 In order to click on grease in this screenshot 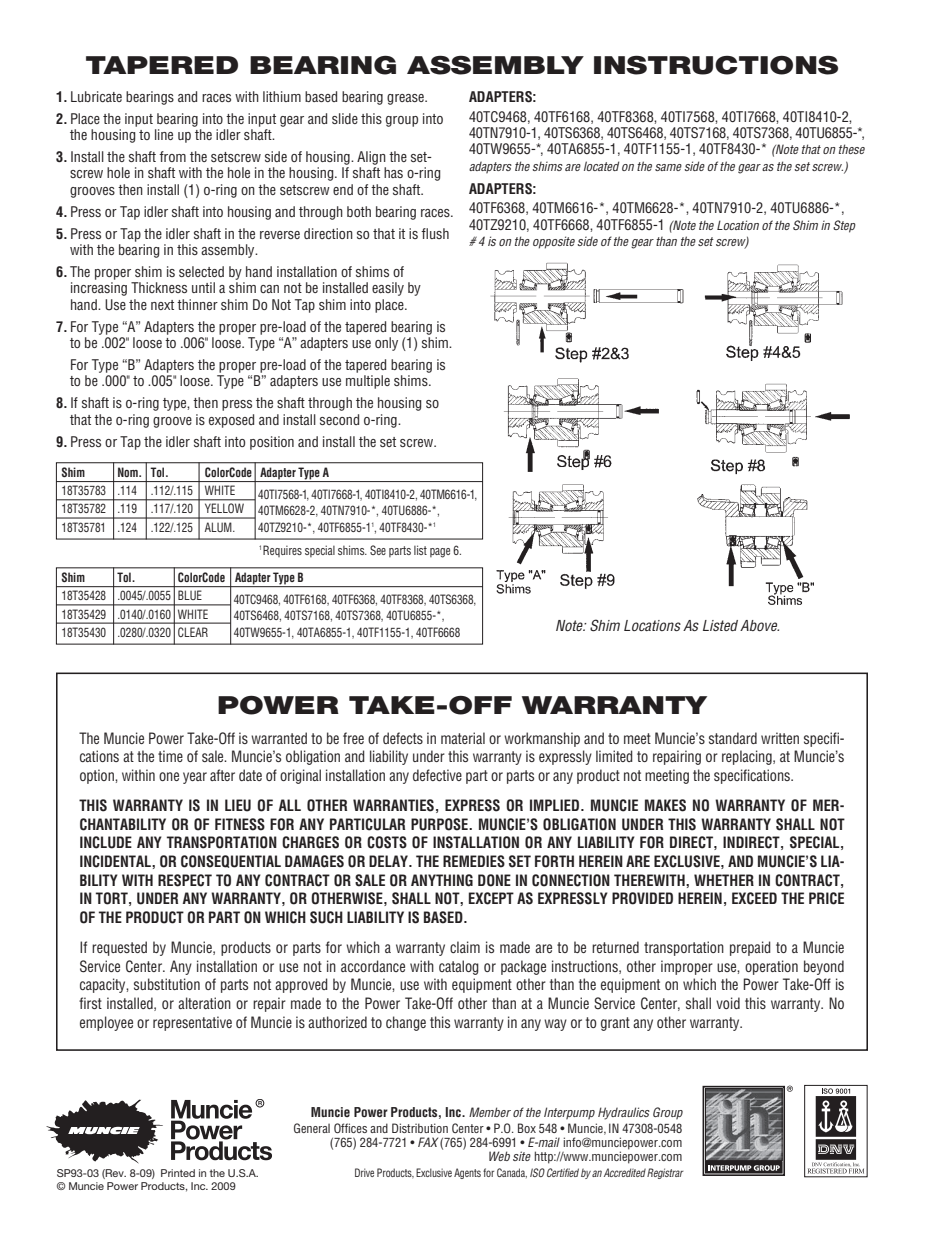, I will do `click(406, 99)`.
